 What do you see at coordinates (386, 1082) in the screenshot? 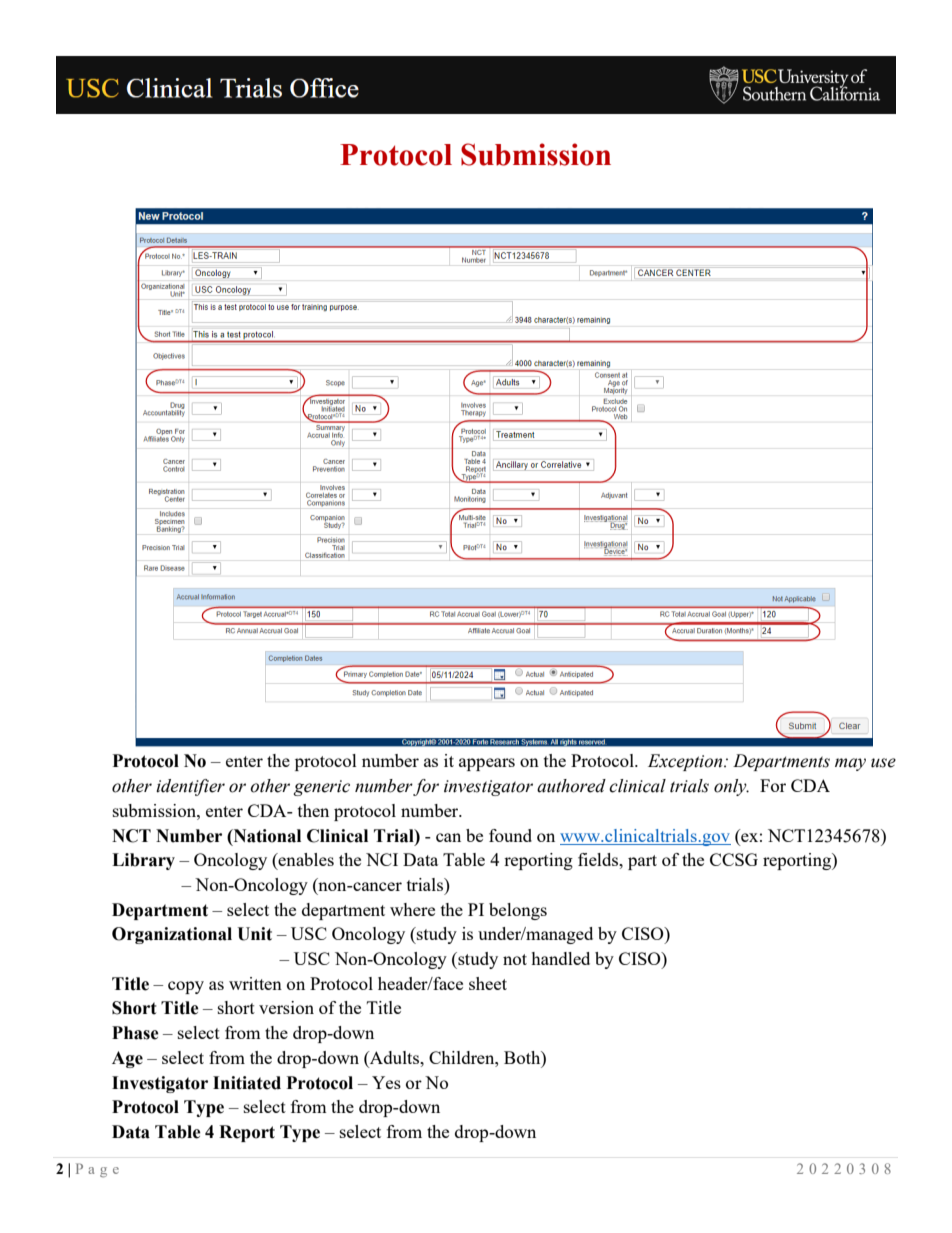
I see `Yes` at bounding box center [386, 1082].
